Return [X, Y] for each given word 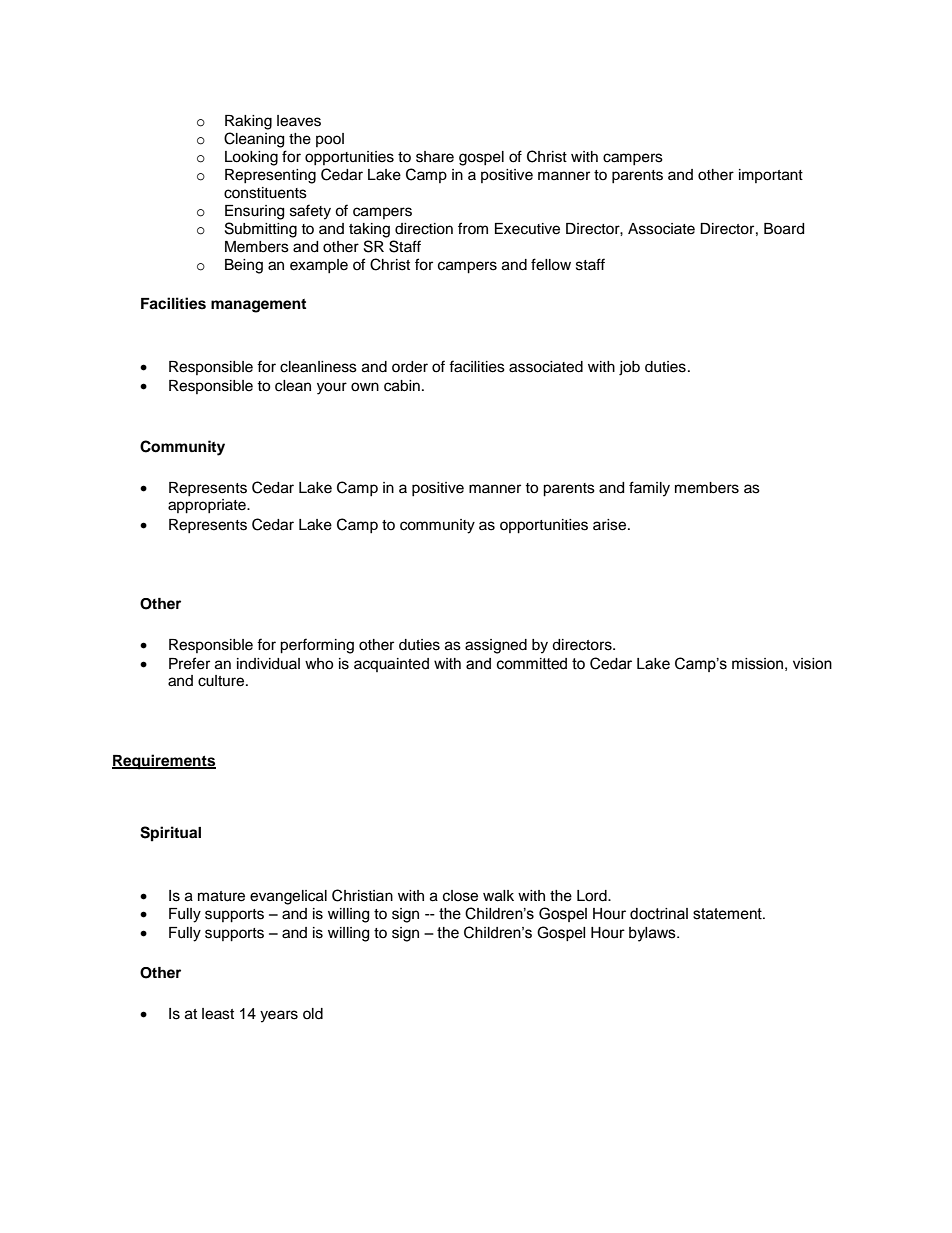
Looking [251, 158]
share [435, 157]
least [218, 1014]
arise [611, 525]
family [649, 489]
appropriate [208, 506]
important [771, 176]
